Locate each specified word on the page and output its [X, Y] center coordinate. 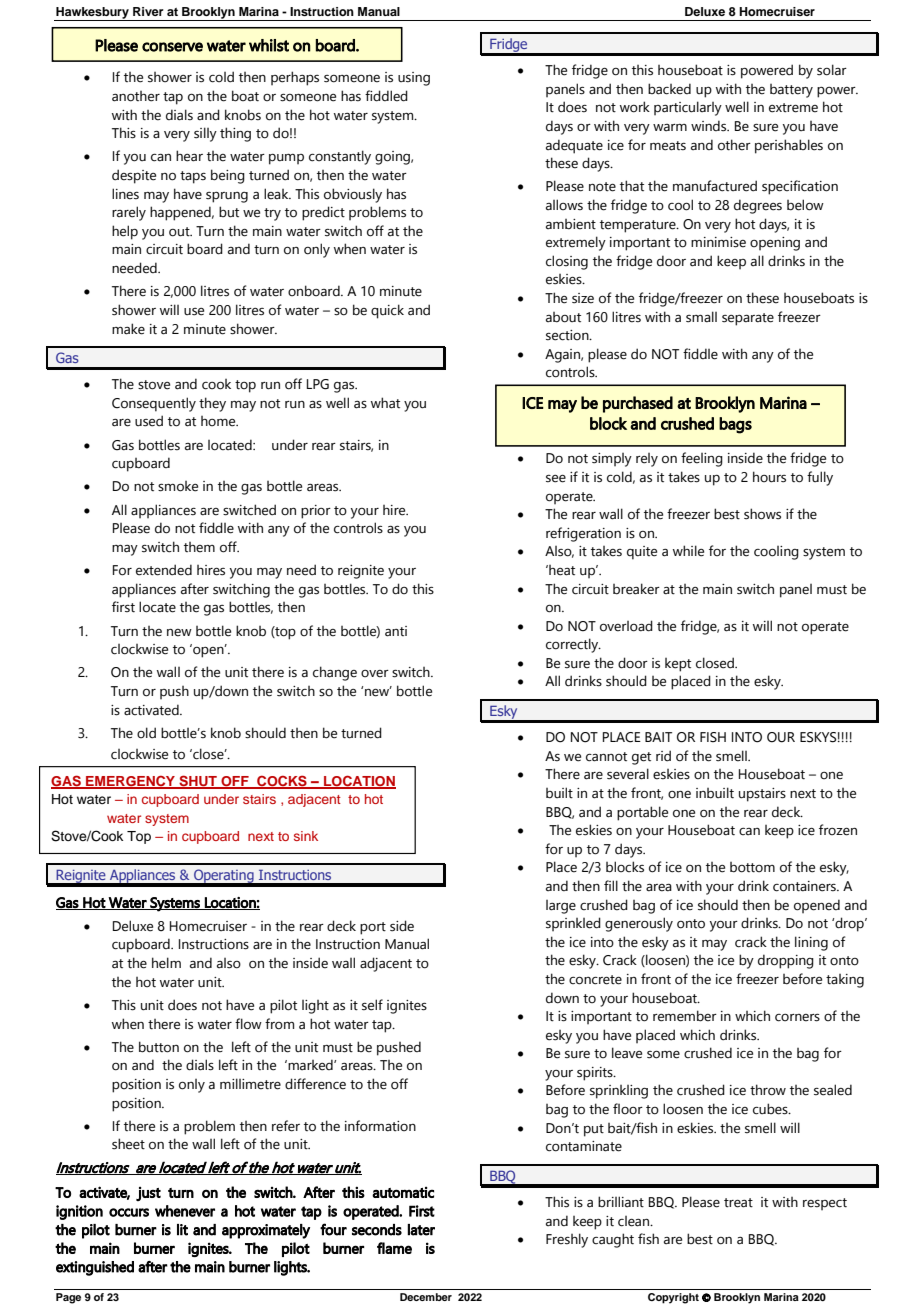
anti [396, 631]
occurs [129, 1212]
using [414, 79]
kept [678, 665]
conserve [172, 47]
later [421, 1230]
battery [791, 91]
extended [164, 570]
